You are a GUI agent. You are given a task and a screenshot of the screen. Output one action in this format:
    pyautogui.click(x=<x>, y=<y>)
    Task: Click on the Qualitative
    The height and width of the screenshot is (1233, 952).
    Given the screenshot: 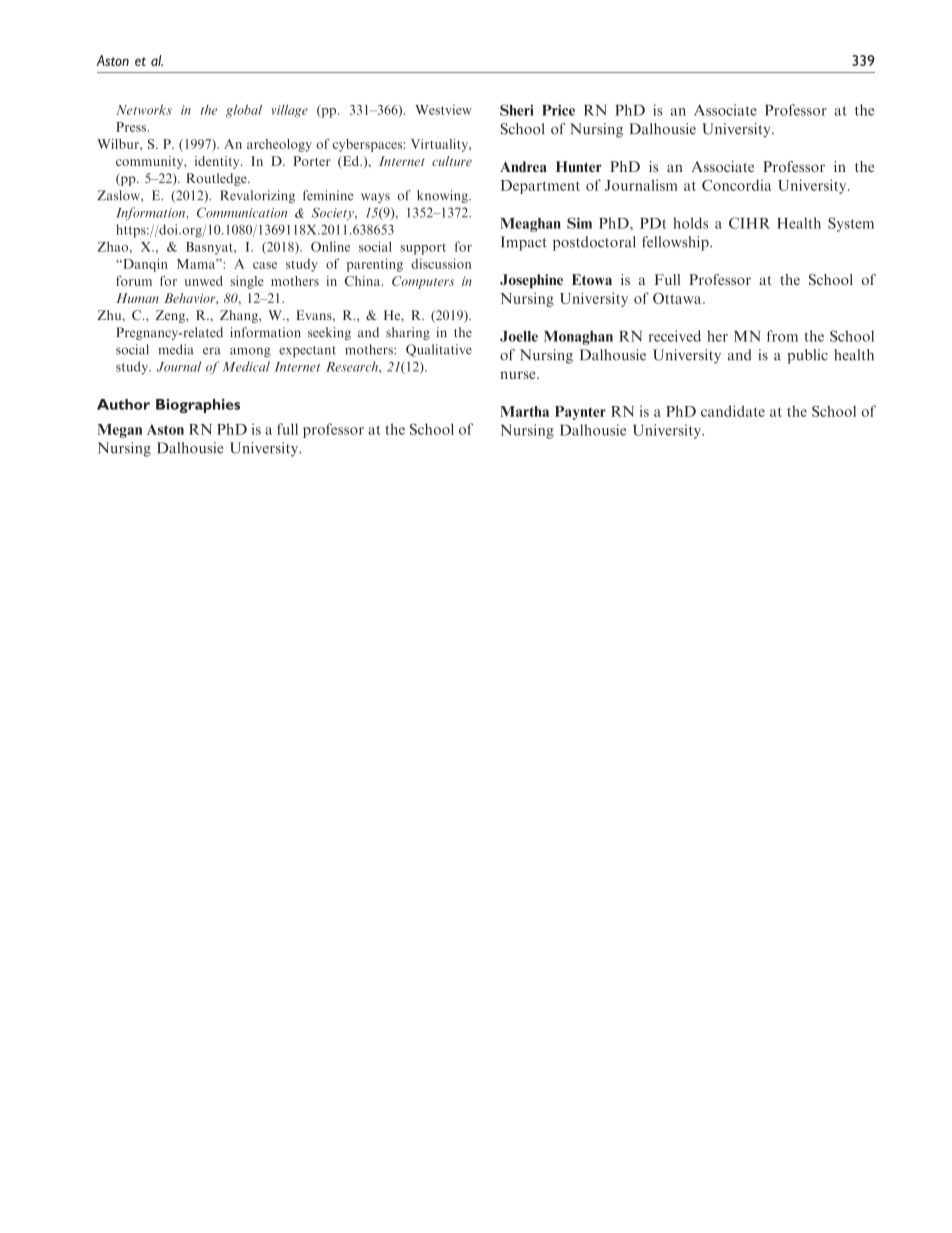 What is the action you would take?
    pyautogui.click(x=439, y=350)
